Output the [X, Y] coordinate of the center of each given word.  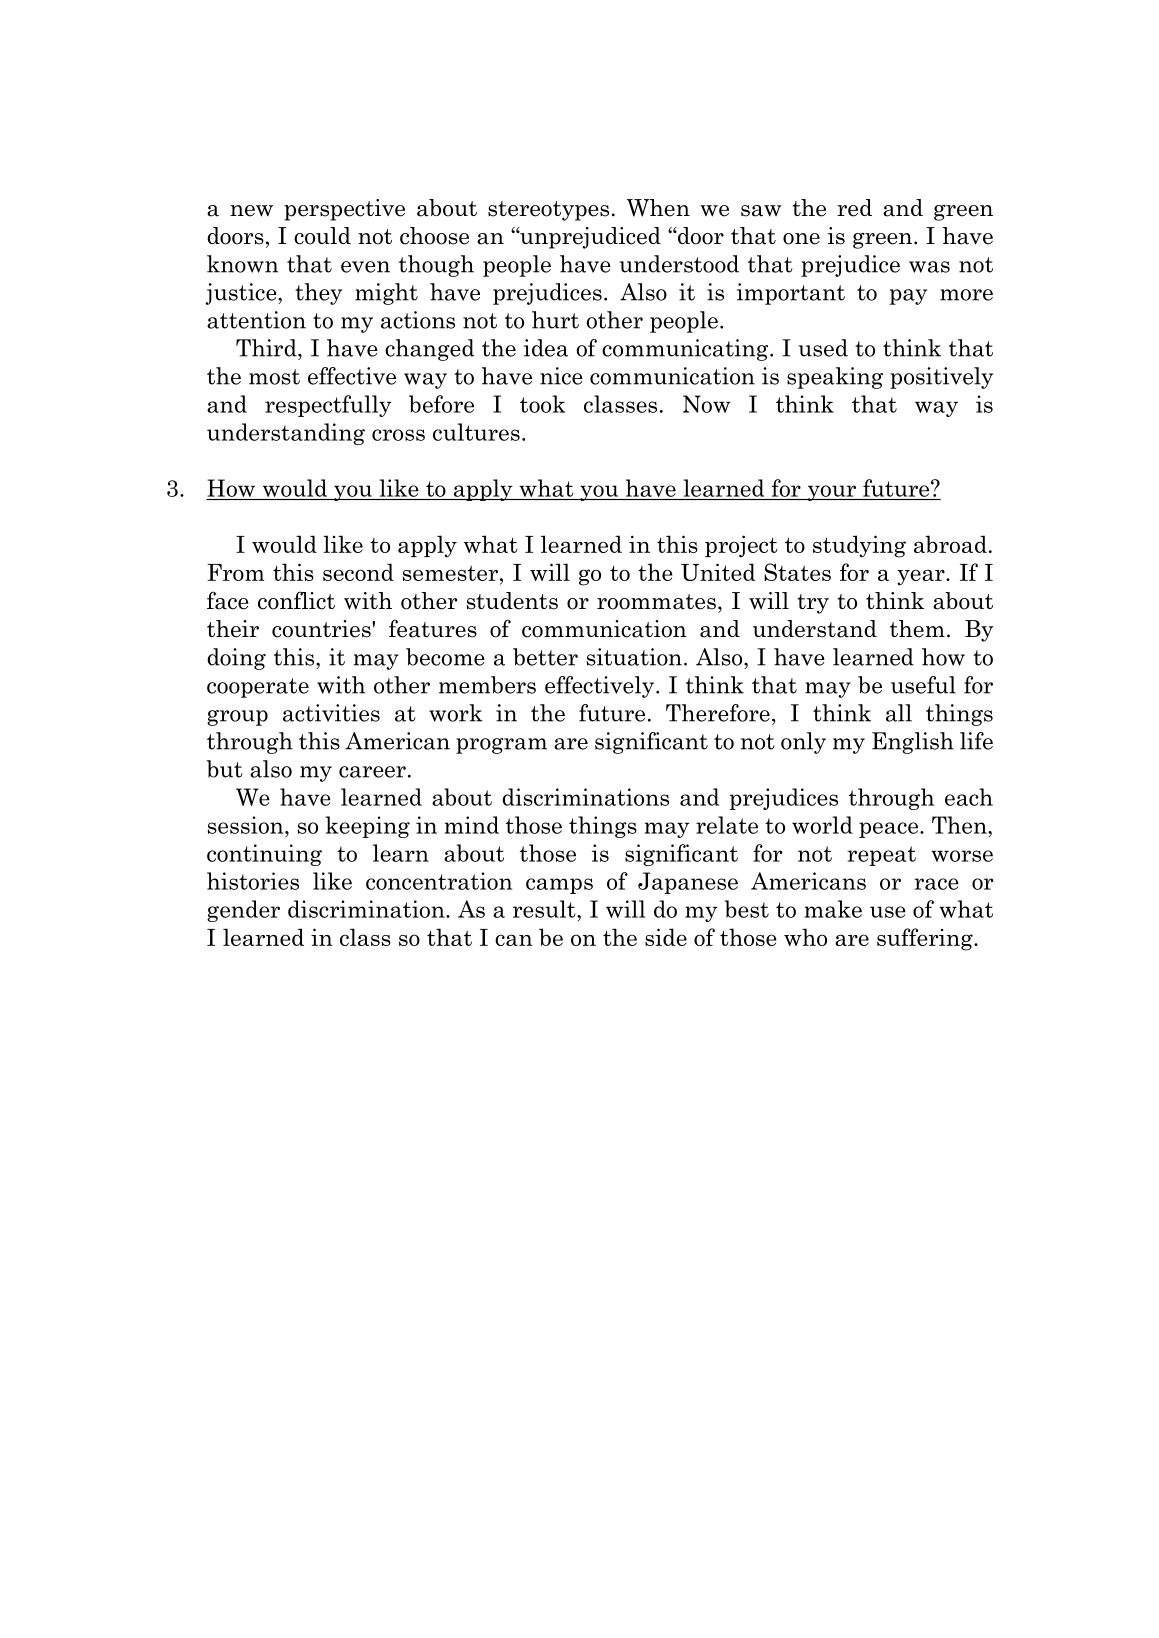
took [543, 404]
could [322, 236]
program [501, 746]
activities [331, 713]
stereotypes [548, 211]
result [545, 909]
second [358, 572]
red [854, 208]
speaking [835, 378]
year [922, 577]
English [913, 743]
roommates [656, 602]
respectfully [328, 406]
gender [243, 911]
